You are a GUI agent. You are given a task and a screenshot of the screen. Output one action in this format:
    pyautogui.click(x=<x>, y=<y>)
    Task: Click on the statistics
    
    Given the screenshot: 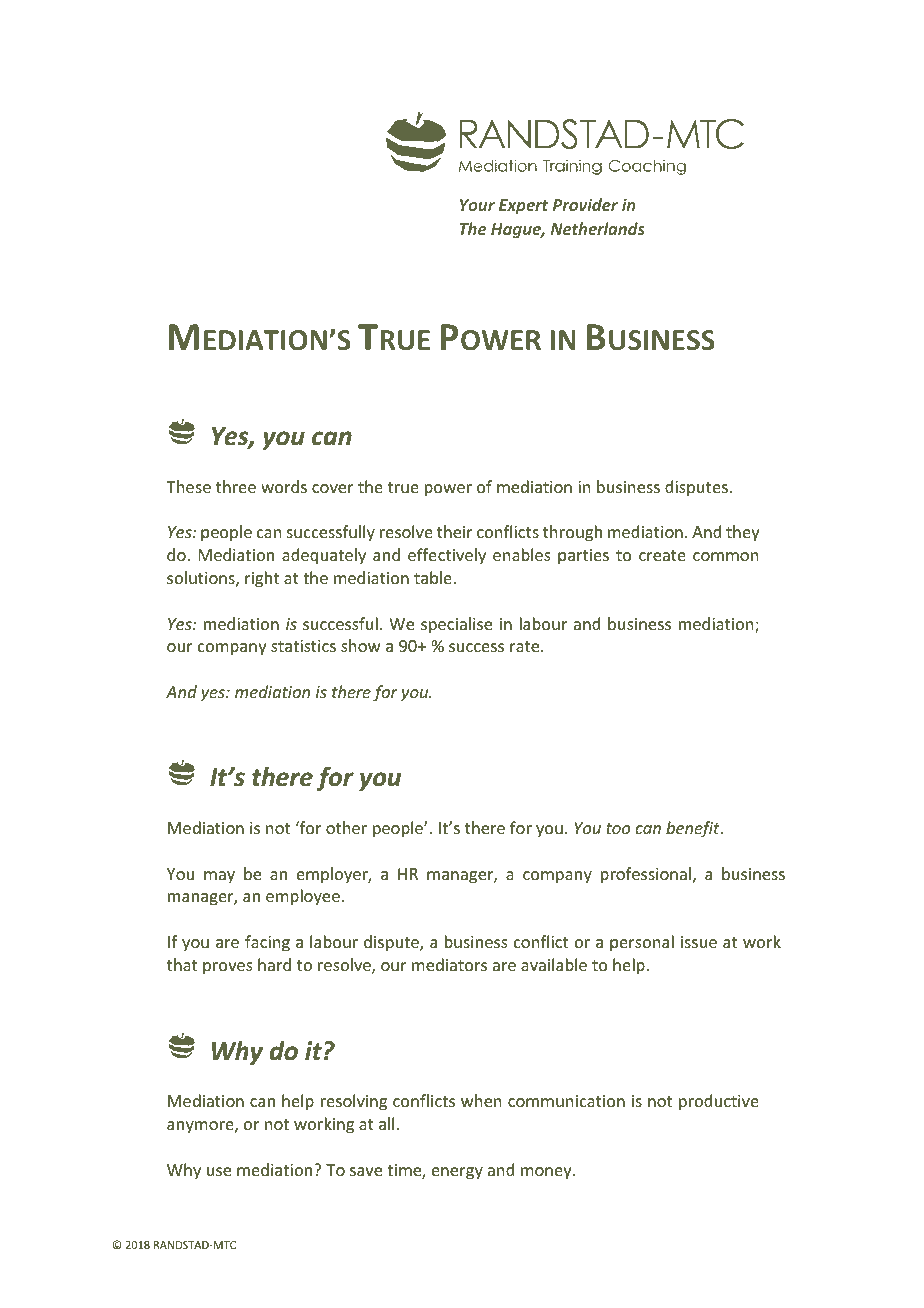 What is the action you would take?
    pyautogui.click(x=303, y=646)
